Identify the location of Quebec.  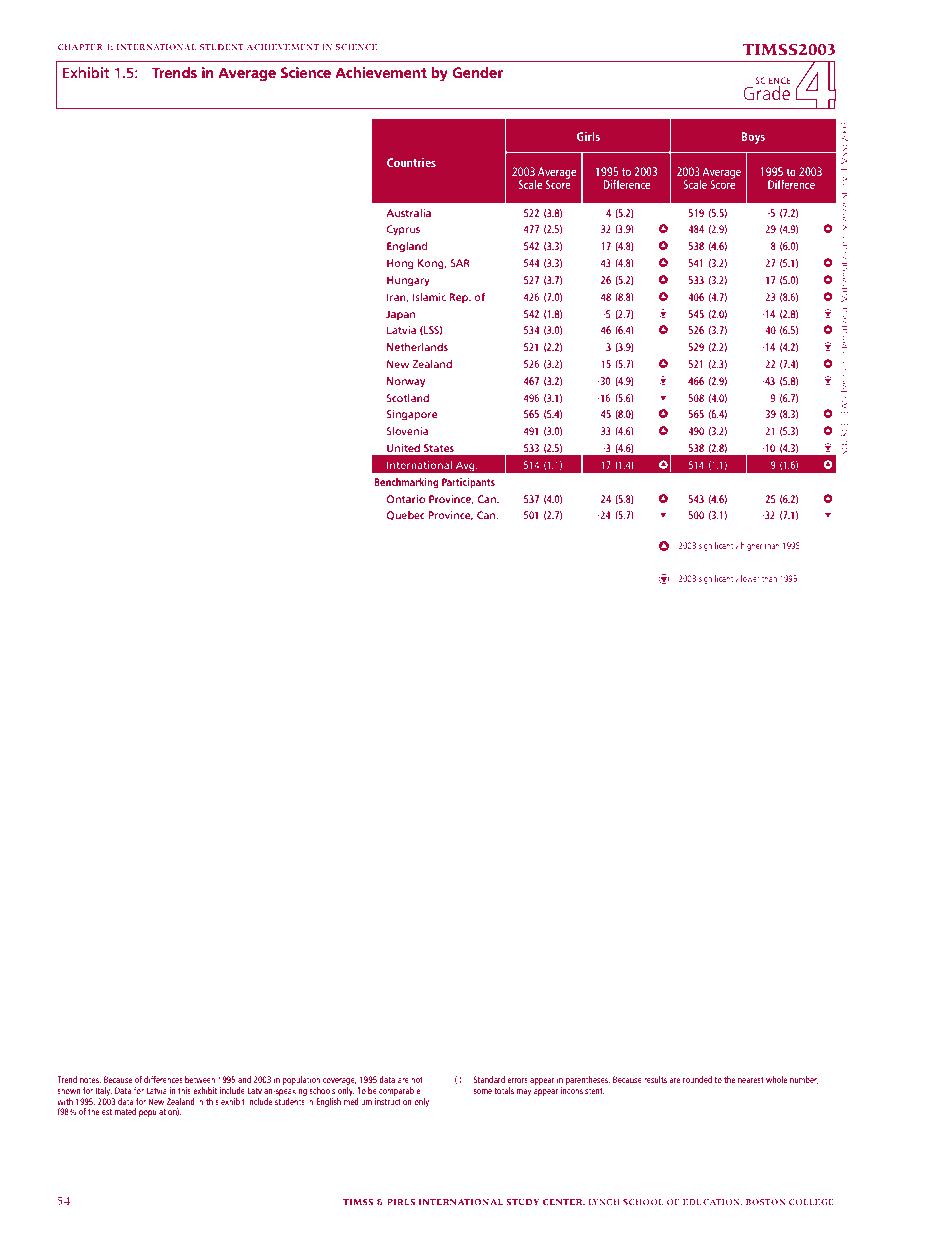
(406, 516).
